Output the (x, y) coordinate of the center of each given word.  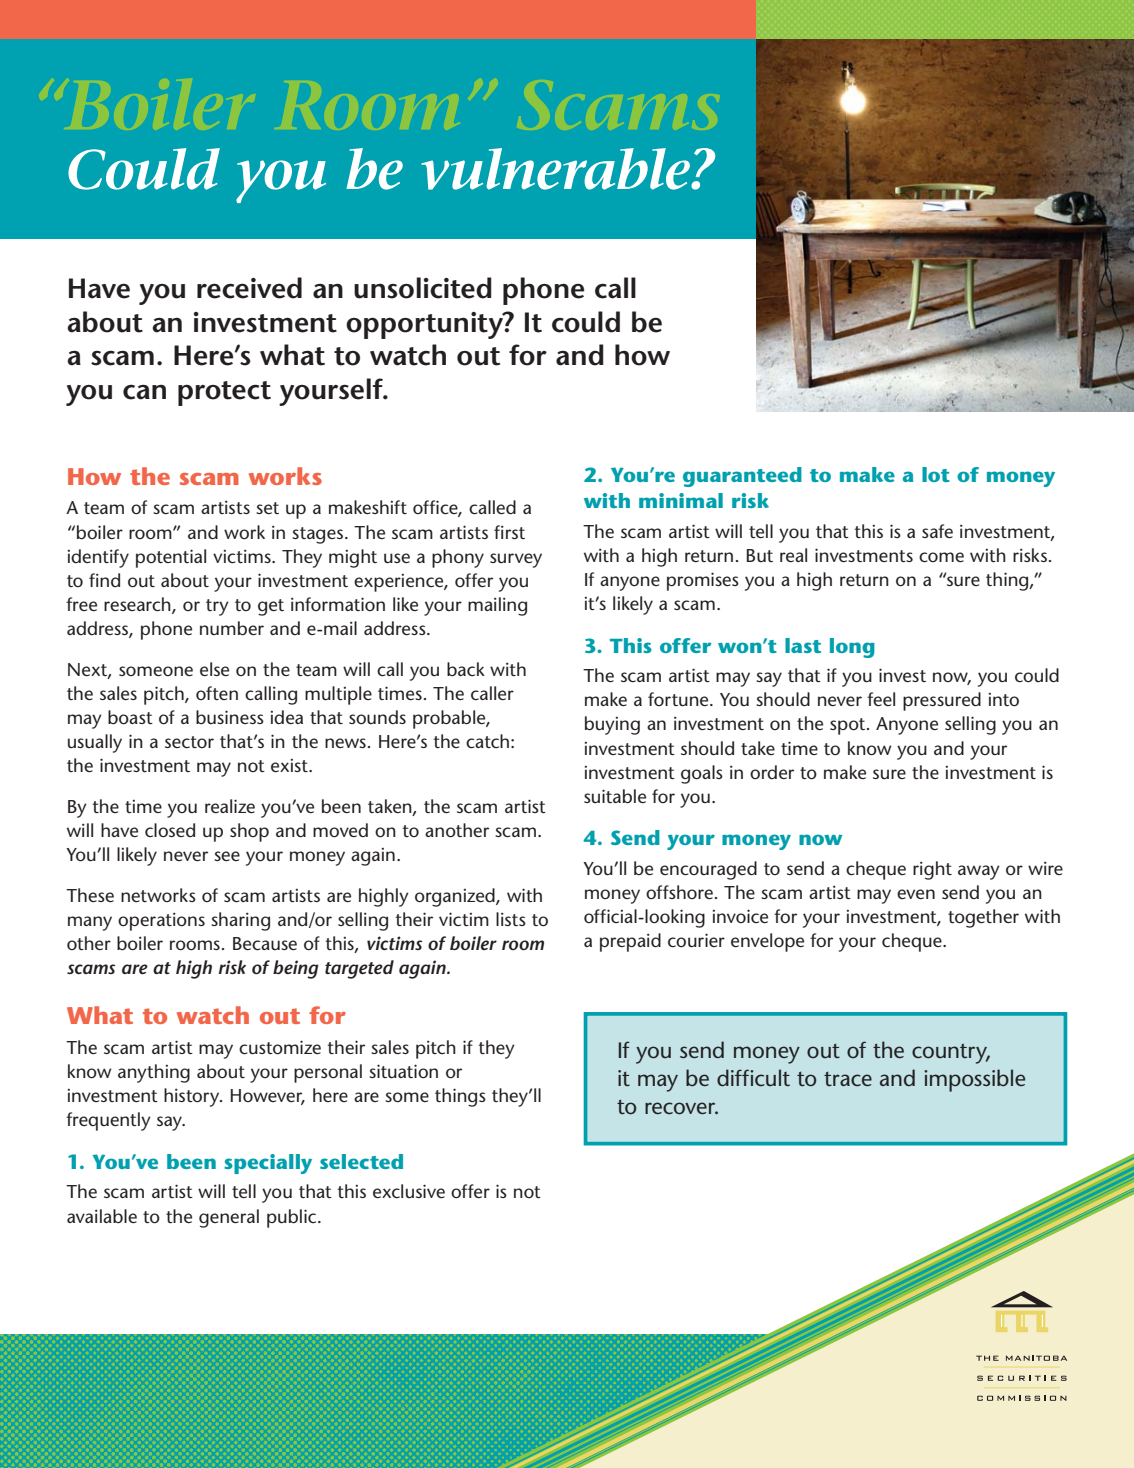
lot (936, 474)
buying (612, 725)
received (249, 288)
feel (881, 699)
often (217, 693)
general (229, 1218)
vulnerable (556, 169)
